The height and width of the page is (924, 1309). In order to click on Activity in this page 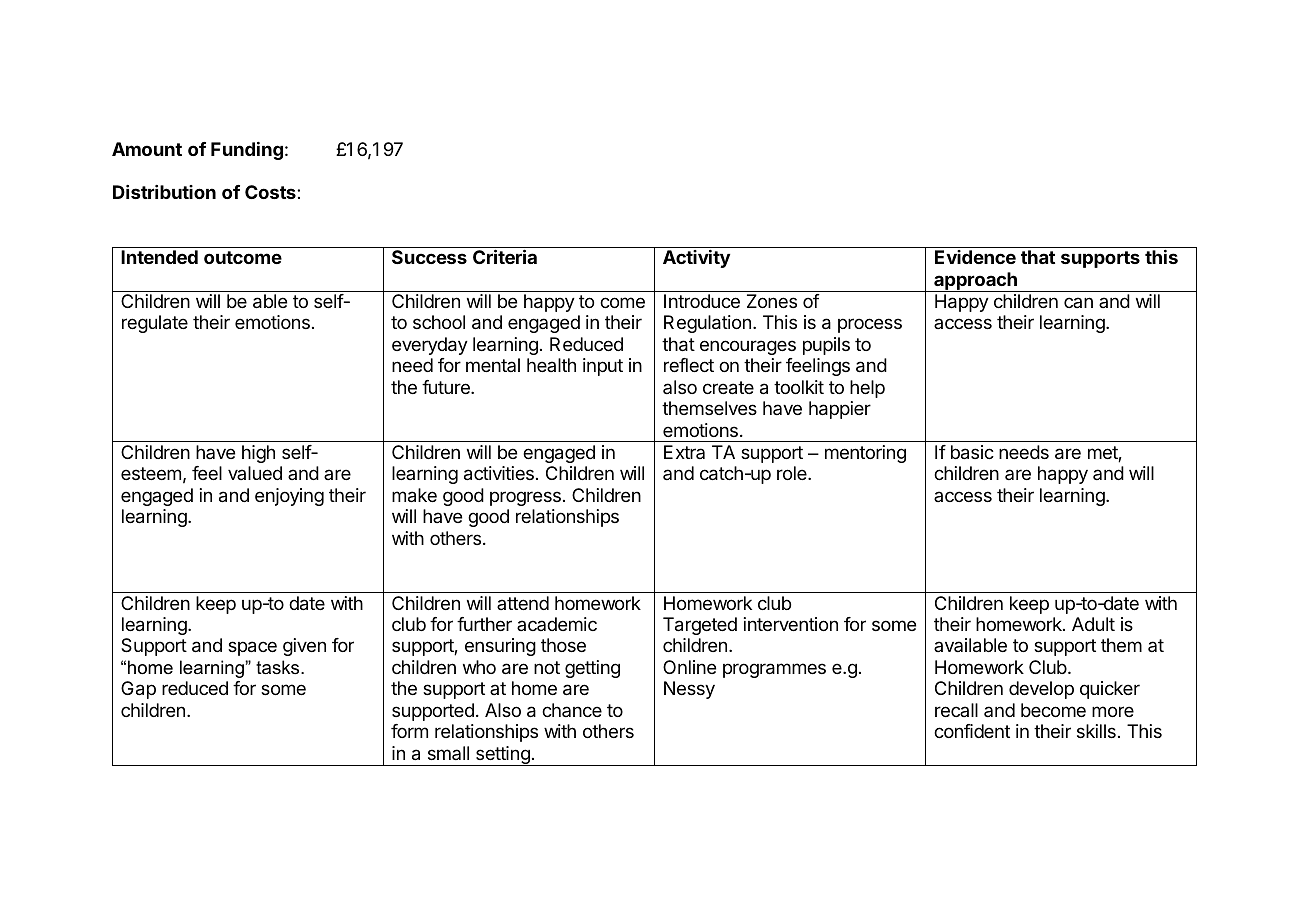, I will do `click(696, 259)`.
